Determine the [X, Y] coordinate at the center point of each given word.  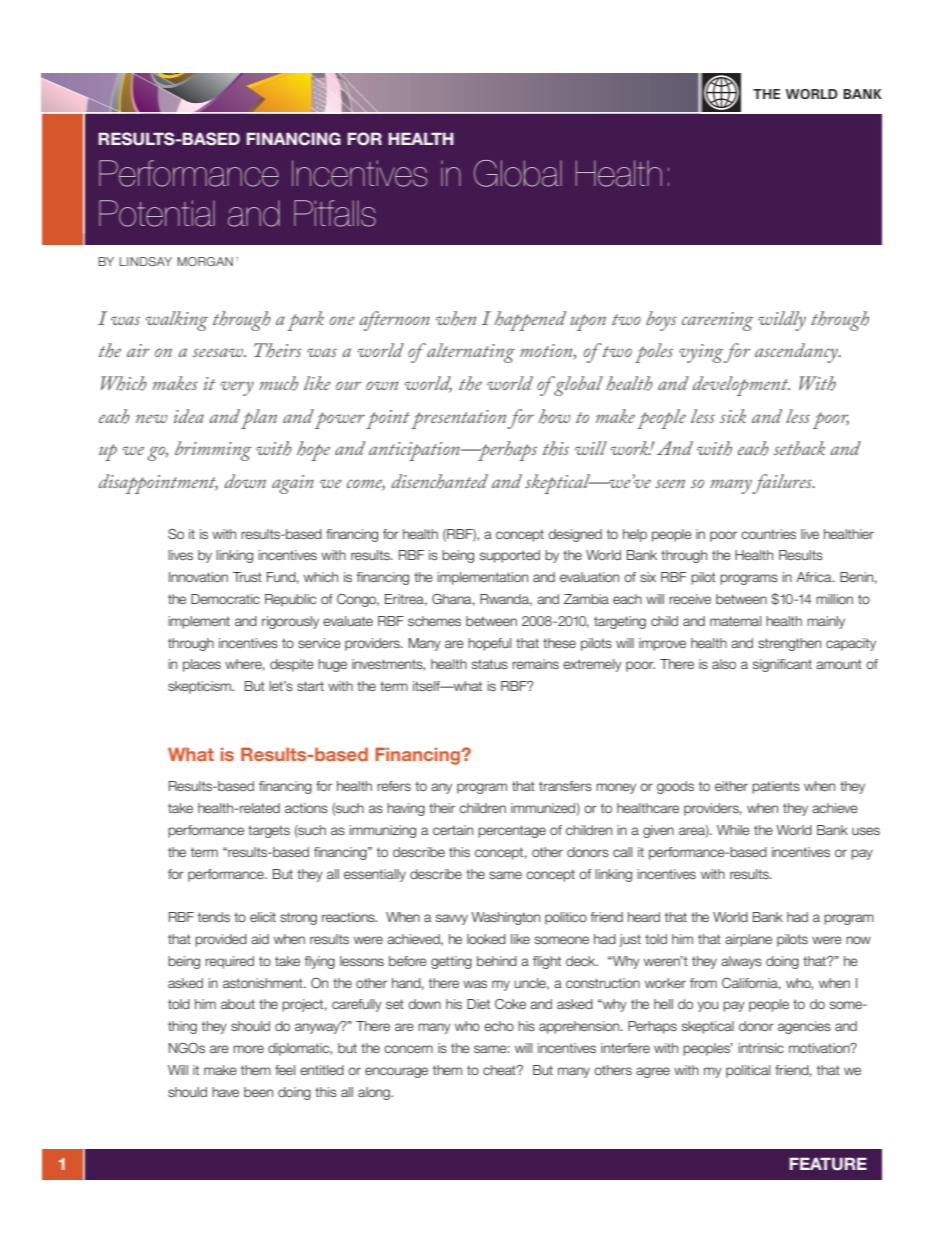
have [225, 1092]
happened [530, 321]
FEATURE [828, 1164]
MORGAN [205, 261]
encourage [396, 1072]
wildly [782, 321]
